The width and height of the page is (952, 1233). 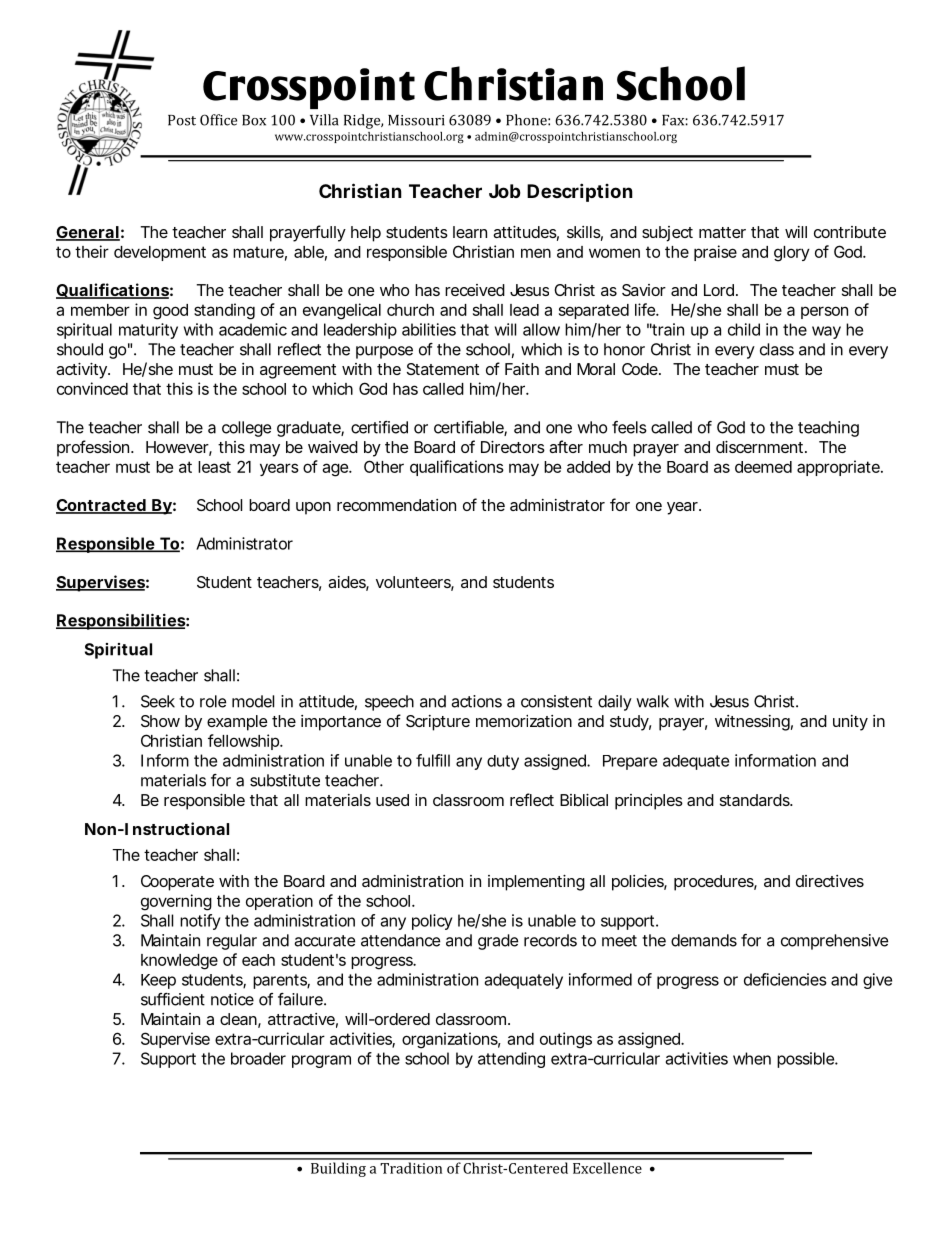 What do you see at coordinates (348, 583) in the page?
I see `aides` at bounding box center [348, 583].
